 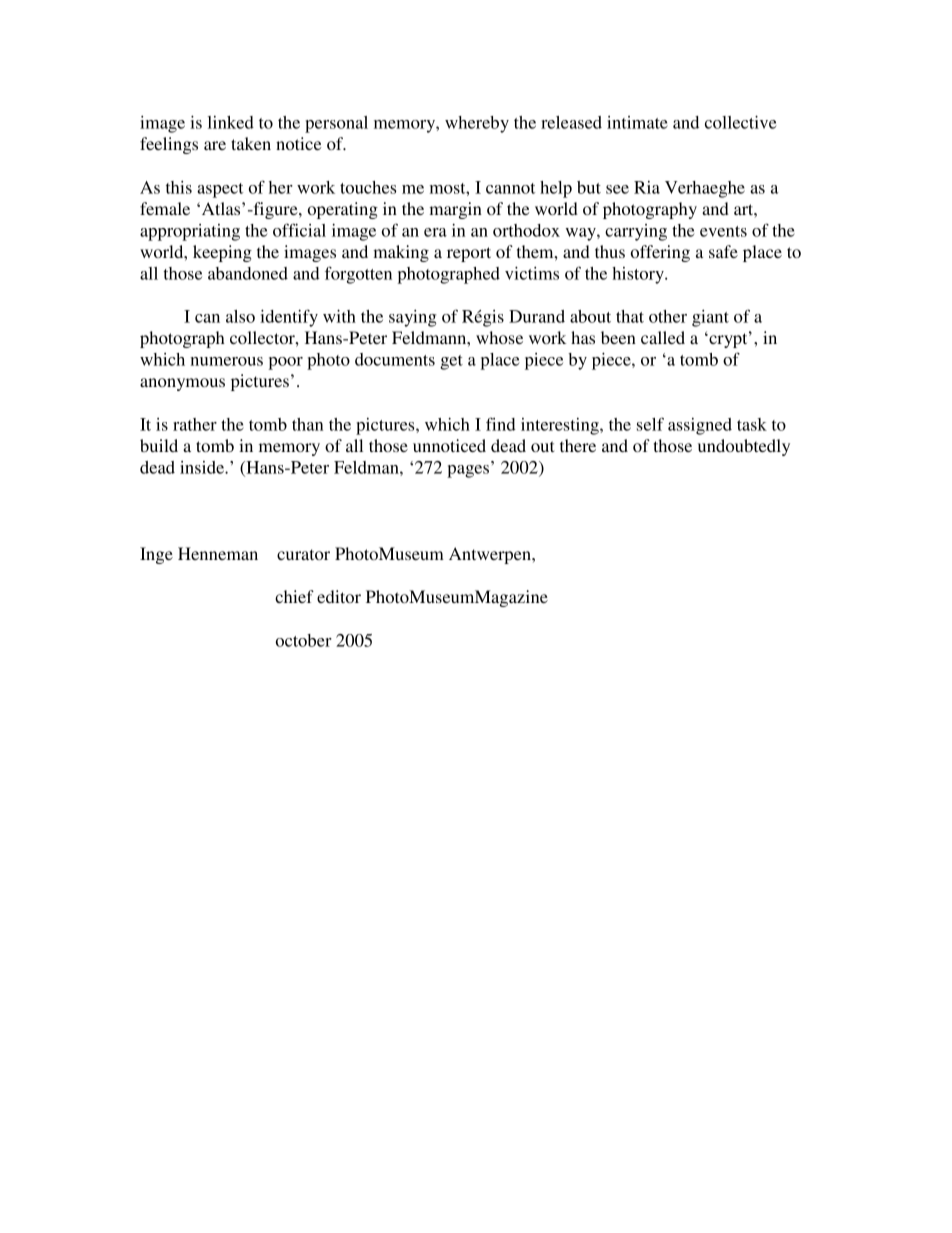 What do you see at coordinates (226, 361) in the screenshot?
I see `numerous` at bounding box center [226, 361].
